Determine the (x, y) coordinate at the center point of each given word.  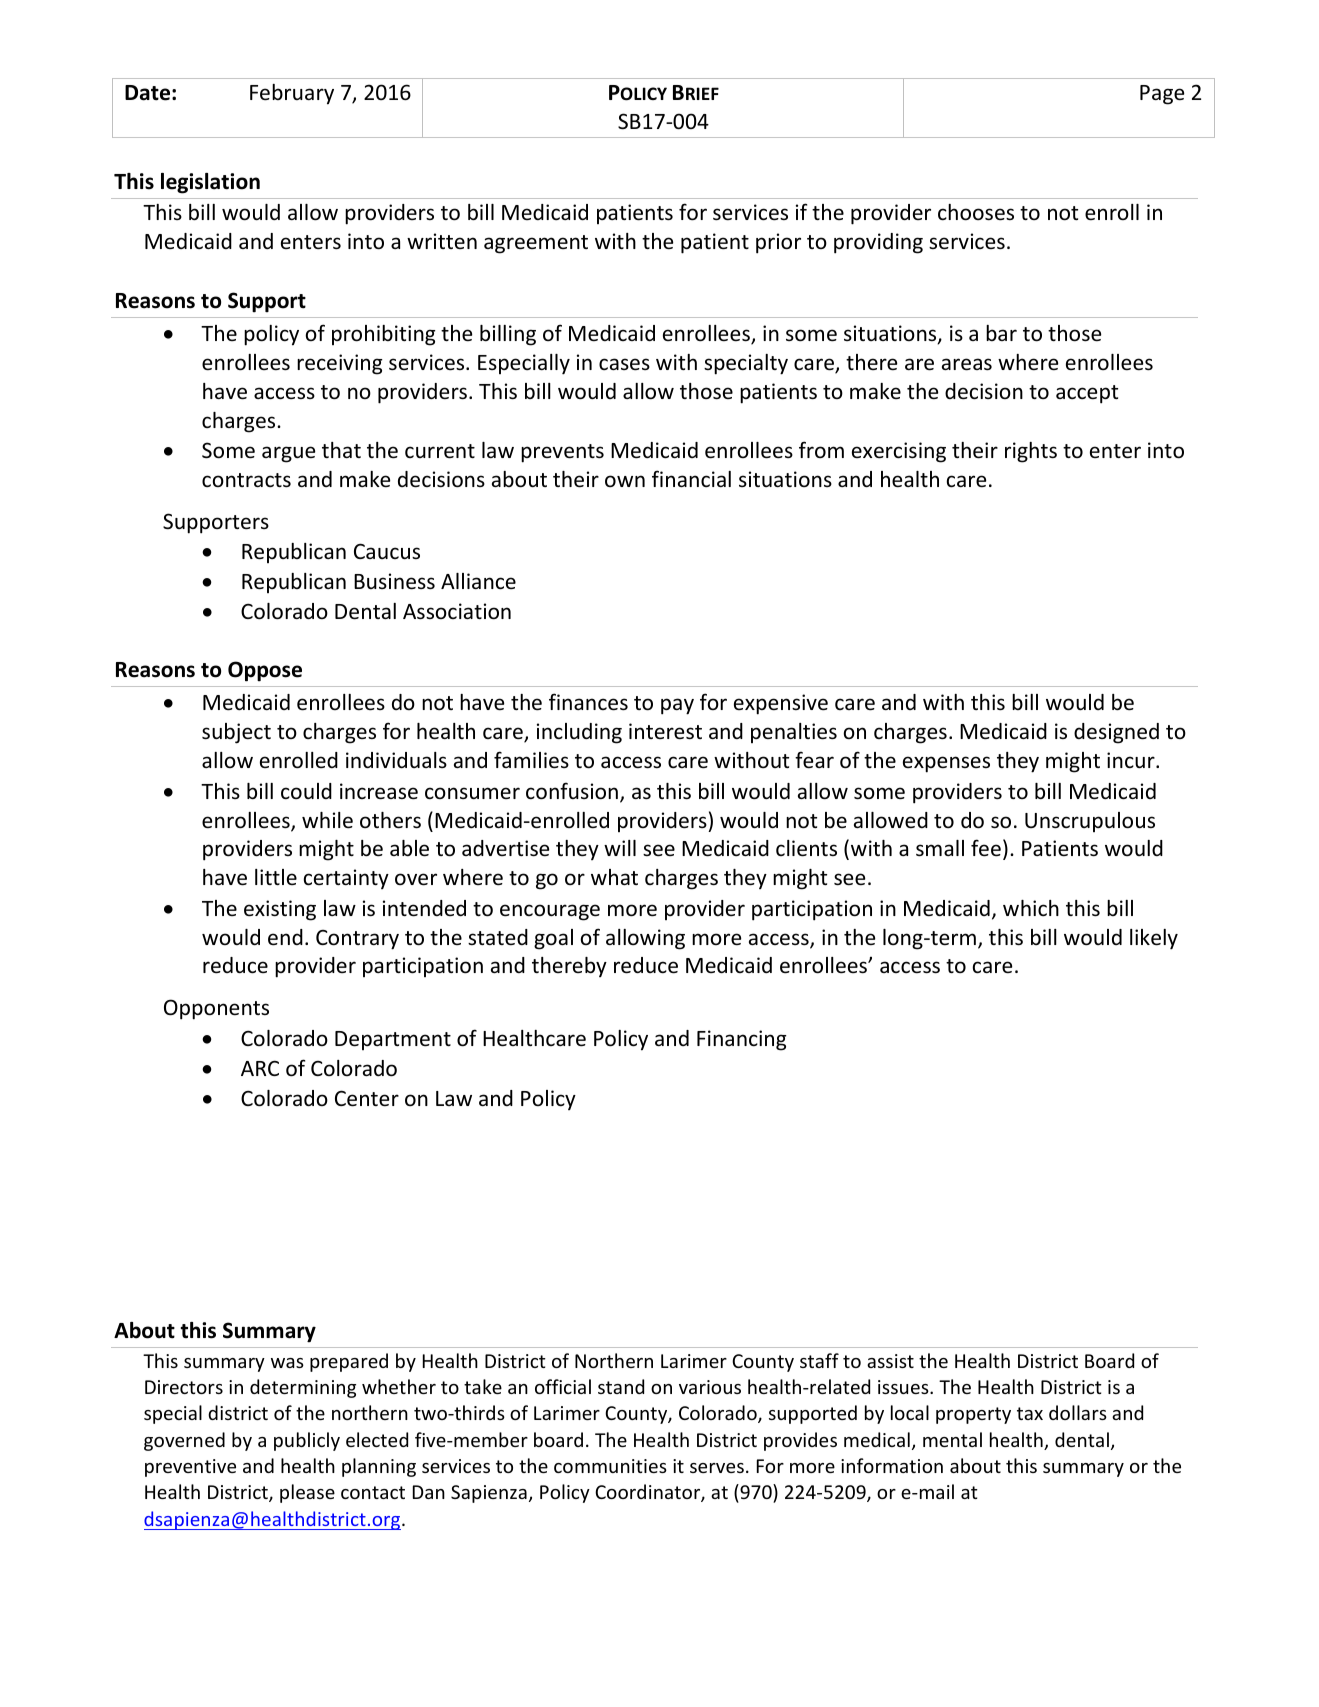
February (292, 94)
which (1031, 908)
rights (1031, 452)
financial (691, 478)
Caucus (387, 551)
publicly (307, 1441)
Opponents (216, 1009)
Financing (742, 1040)
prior (778, 243)
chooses (976, 212)
